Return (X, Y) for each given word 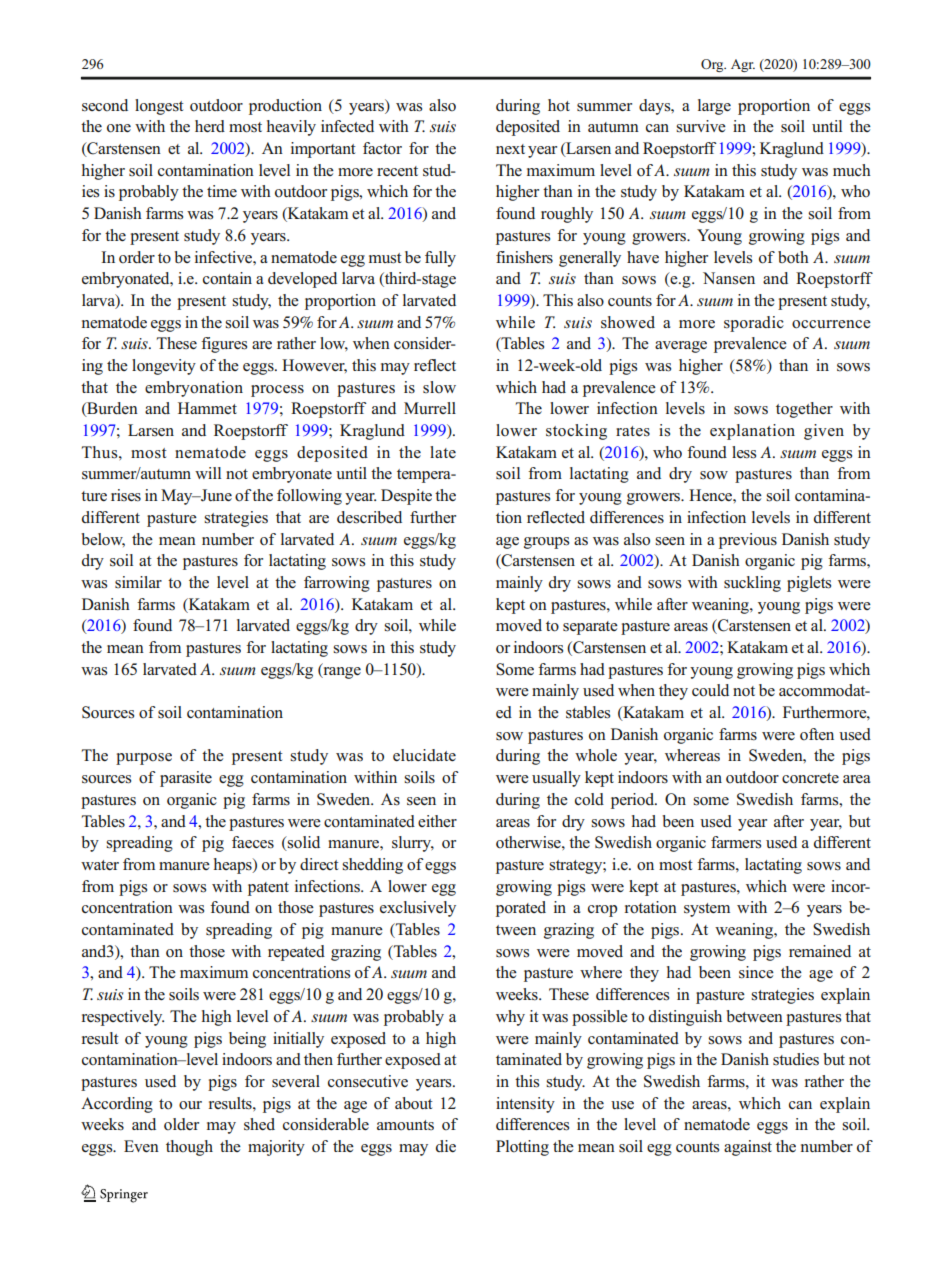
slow (439, 387)
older (181, 1124)
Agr (743, 65)
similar (138, 582)
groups (546, 543)
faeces (253, 842)
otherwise (529, 842)
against (748, 1148)
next (510, 149)
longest (159, 107)
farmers (736, 842)
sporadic (754, 324)
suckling (752, 584)
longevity (164, 367)
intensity (525, 1105)
